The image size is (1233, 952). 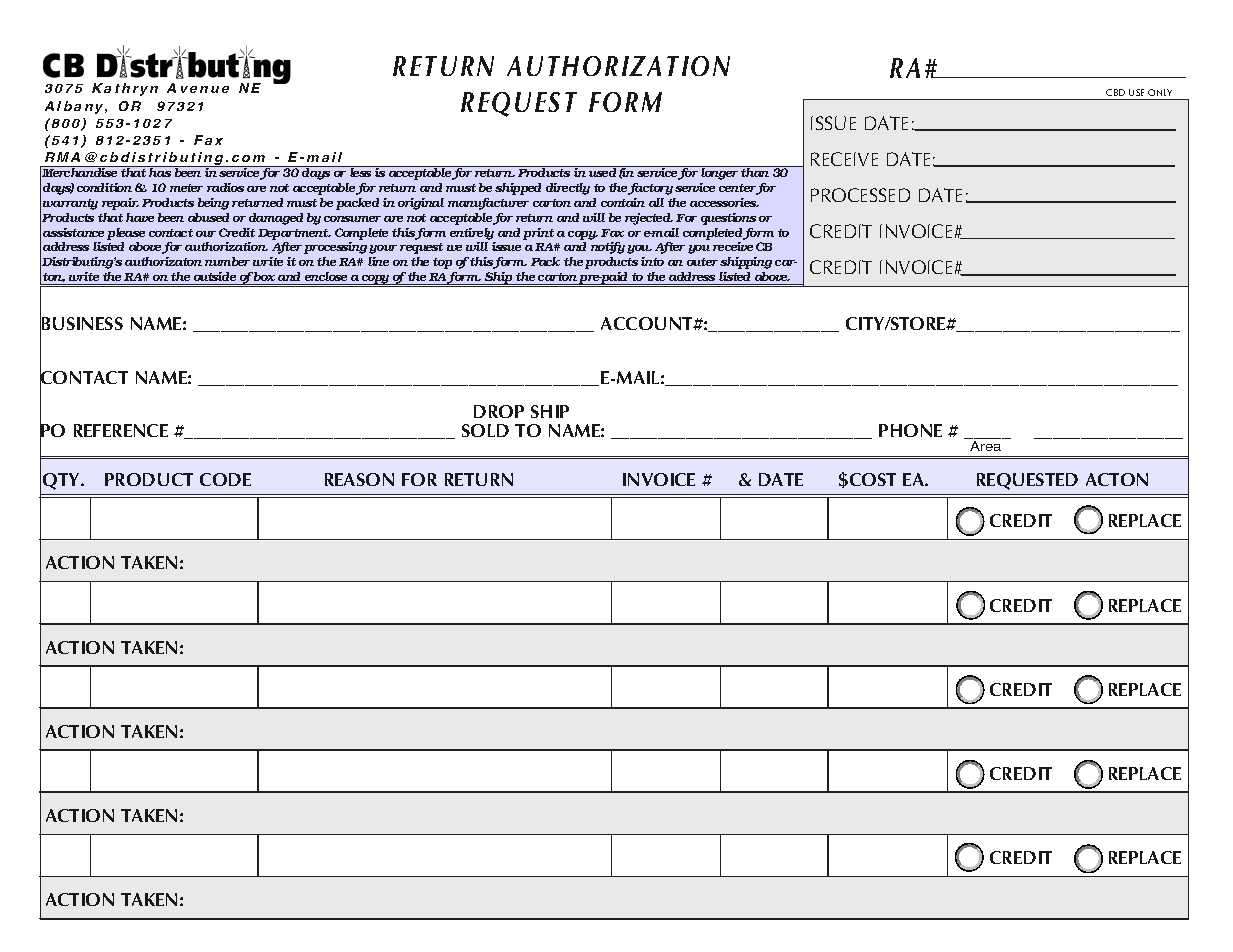 I want to click on Avenue, so click(x=198, y=88).
